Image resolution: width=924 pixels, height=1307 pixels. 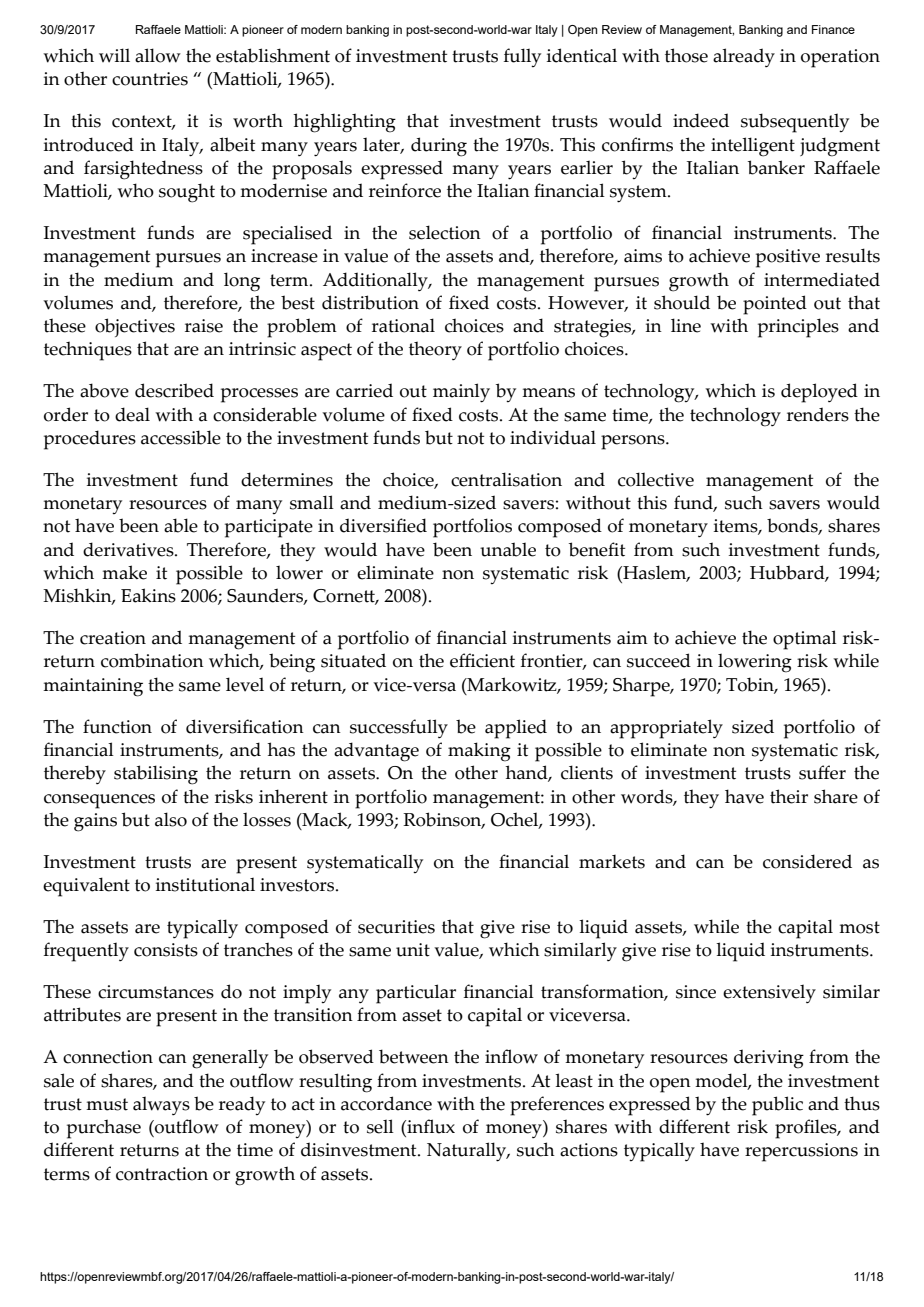 I want to click on principles, so click(x=798, y=328).
